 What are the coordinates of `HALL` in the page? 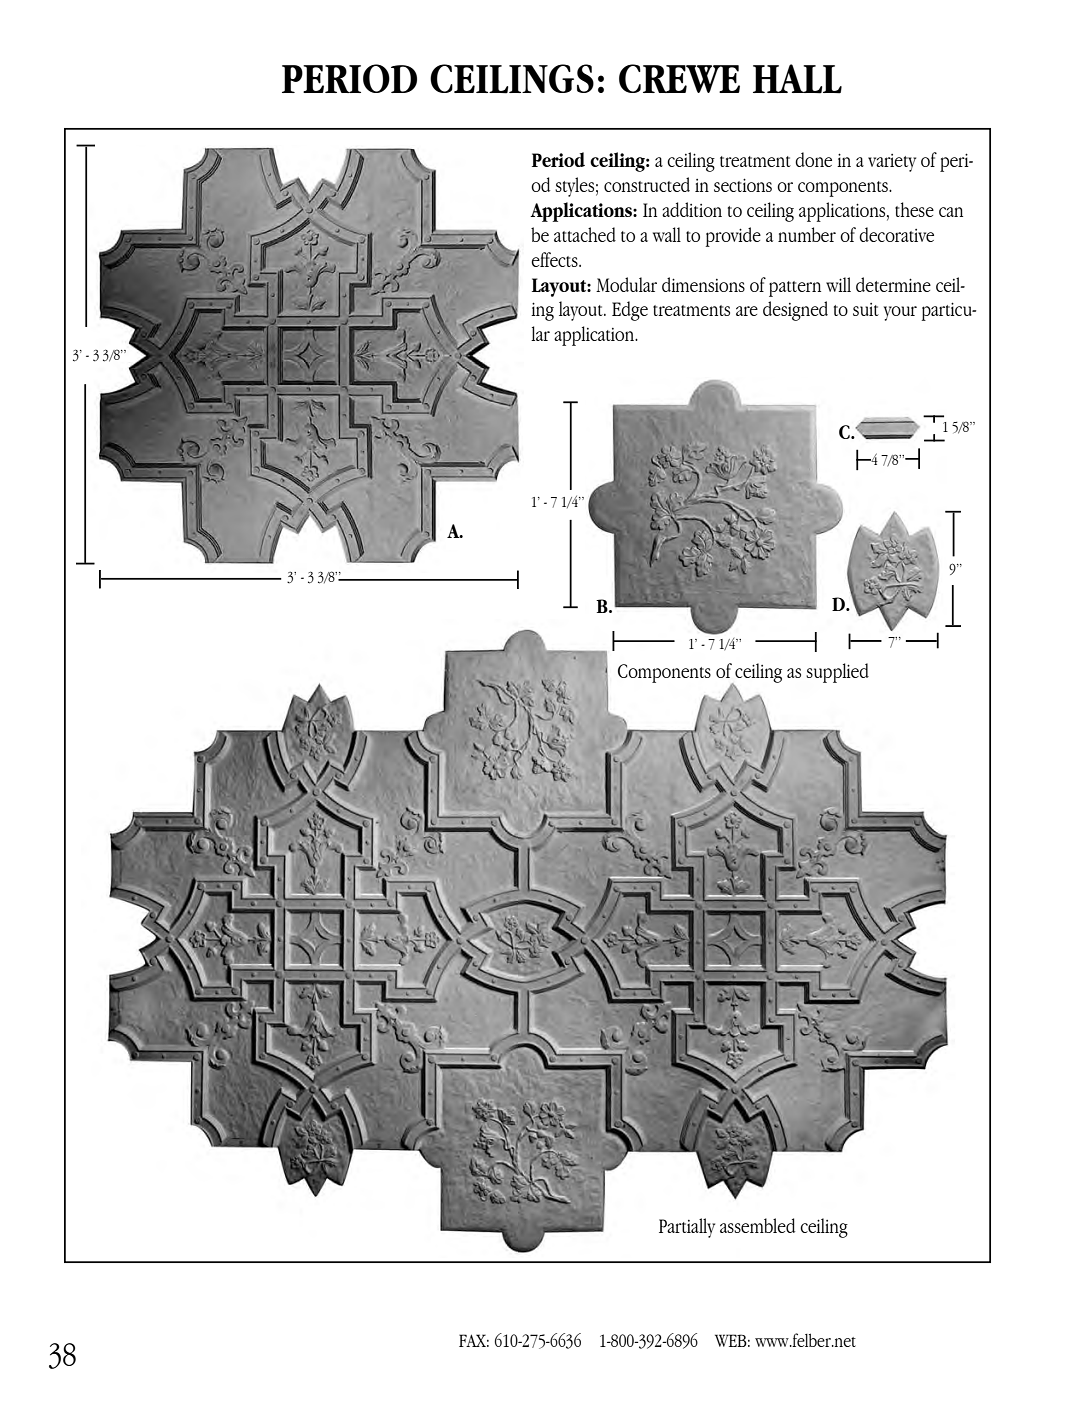 It's located at (797, 79).
